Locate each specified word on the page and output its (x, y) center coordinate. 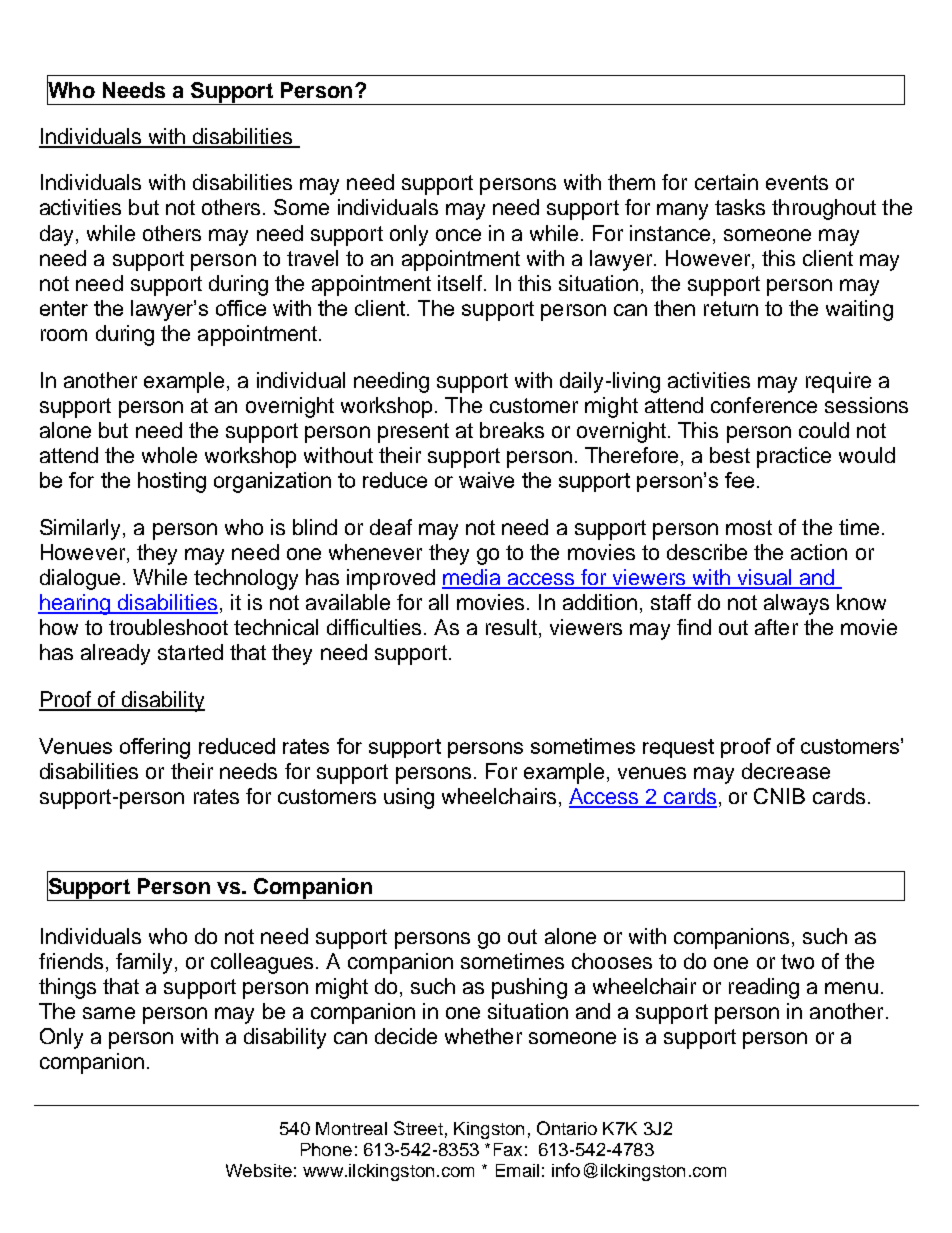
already (115, 654)
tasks (740, 207)
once (458, 235)
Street (418, 1128)
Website (259, 1170)
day (56, 235)
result (511, 627)
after (776, 627)
